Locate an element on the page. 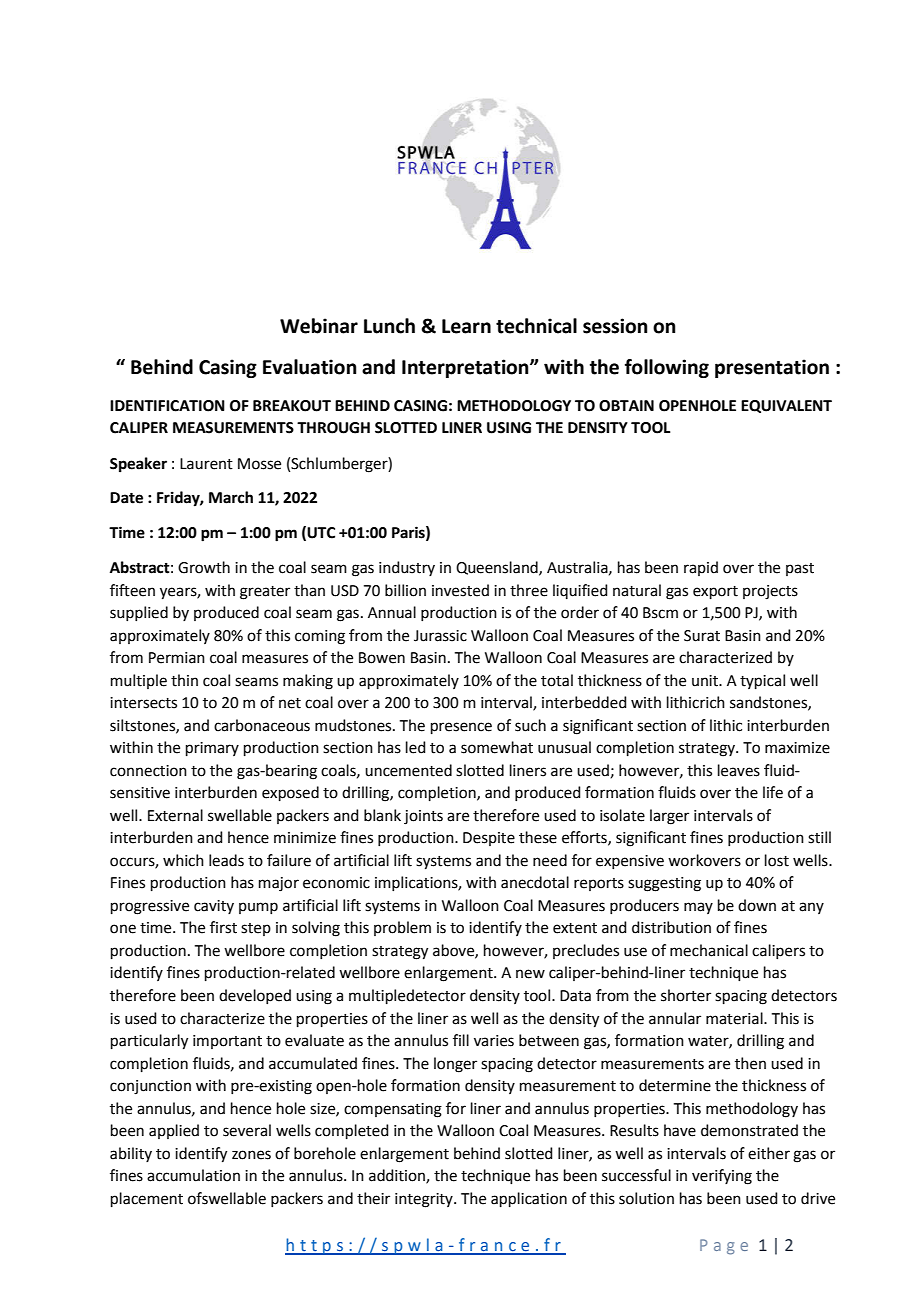  presentation is located at coordinates (772, 368).
